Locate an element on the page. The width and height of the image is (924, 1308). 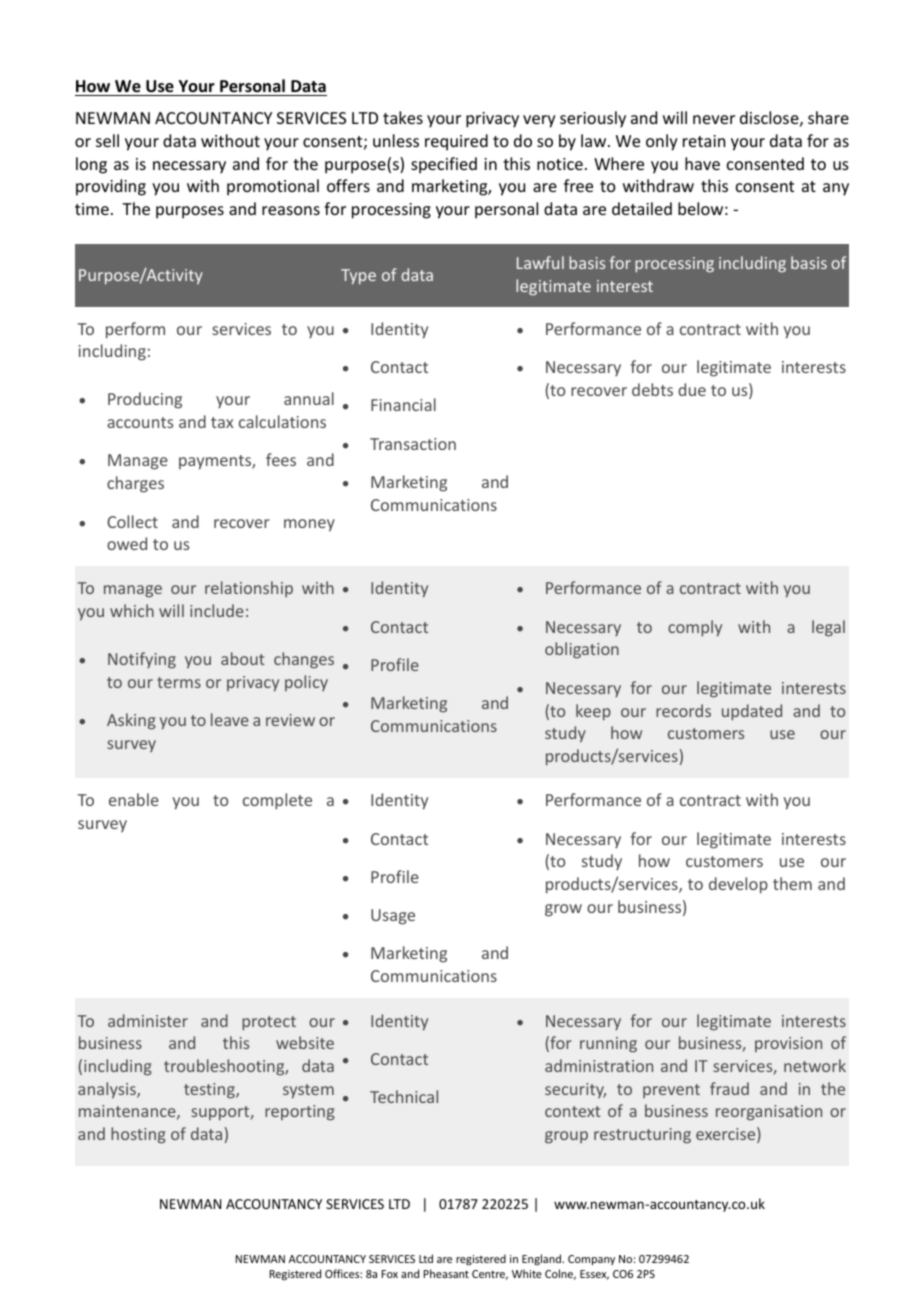
terms is located at coordinates (179, 682).
